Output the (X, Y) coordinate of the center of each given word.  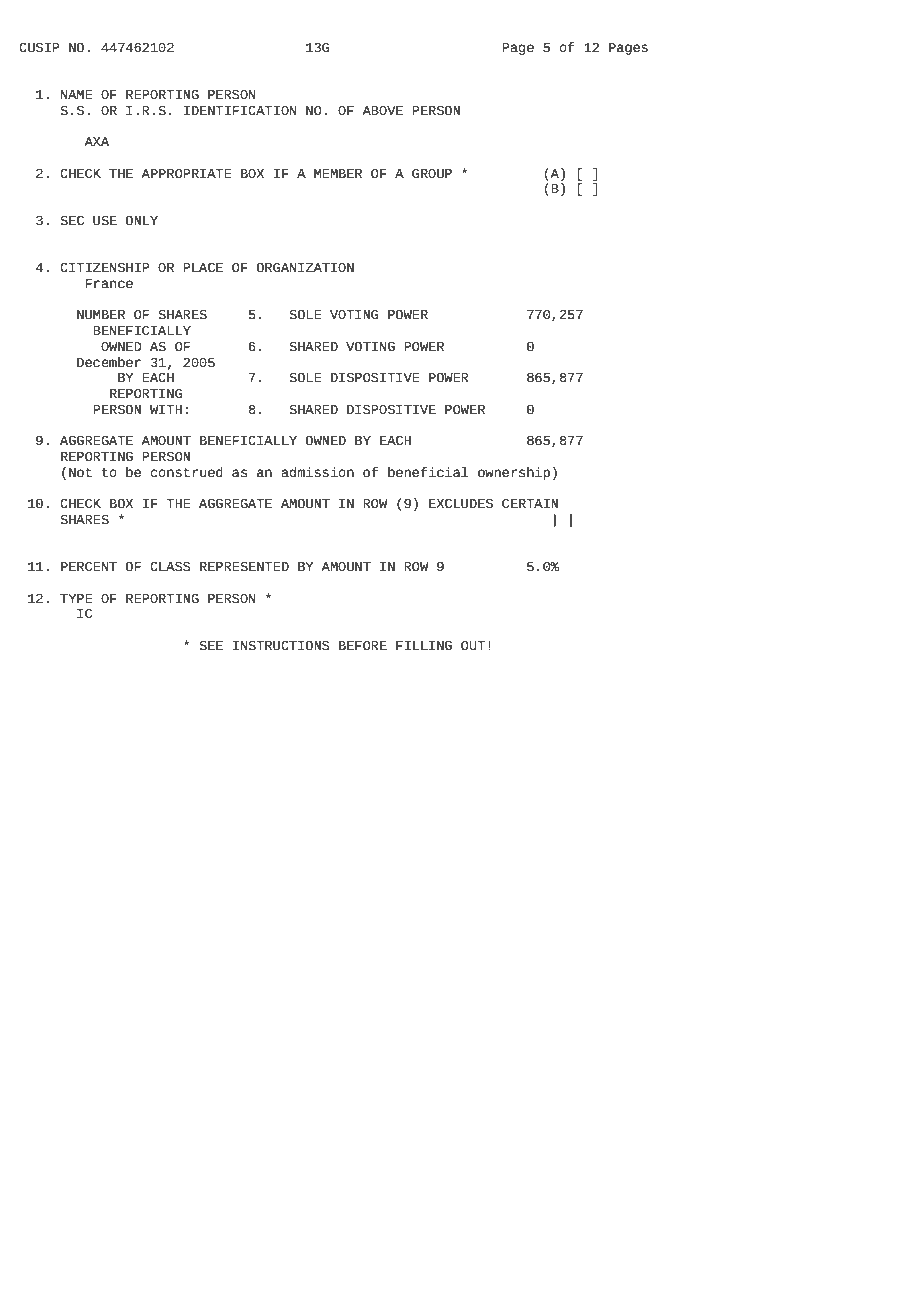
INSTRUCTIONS (281, 646)
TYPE (76, 598)
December (109, 362)
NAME (77, 94)
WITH (166, 409)
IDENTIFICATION (240, 111)
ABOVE (382, 110)
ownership (514, 473)
